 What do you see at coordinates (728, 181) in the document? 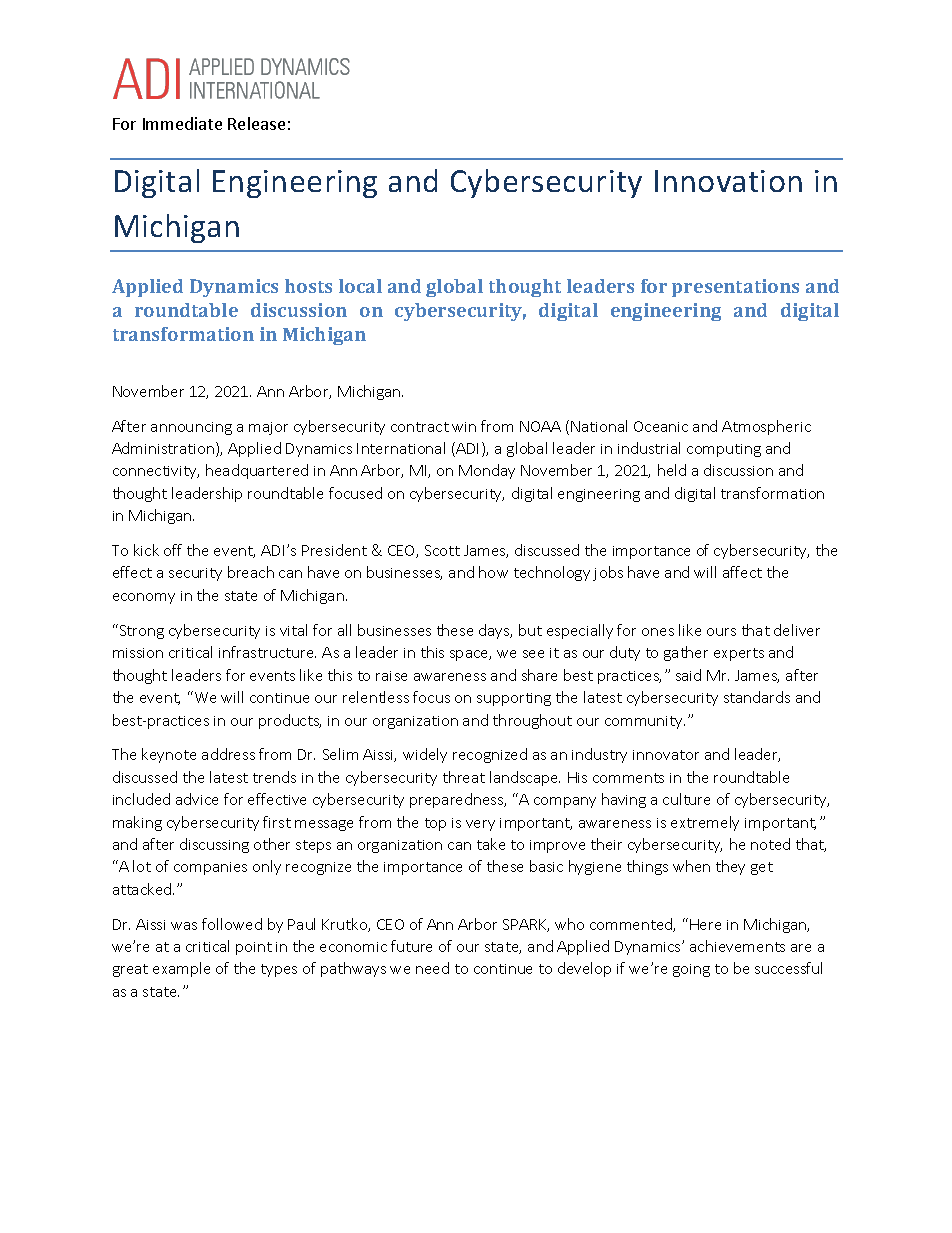
I see `Innovation` at bounding box center [728, 181].
